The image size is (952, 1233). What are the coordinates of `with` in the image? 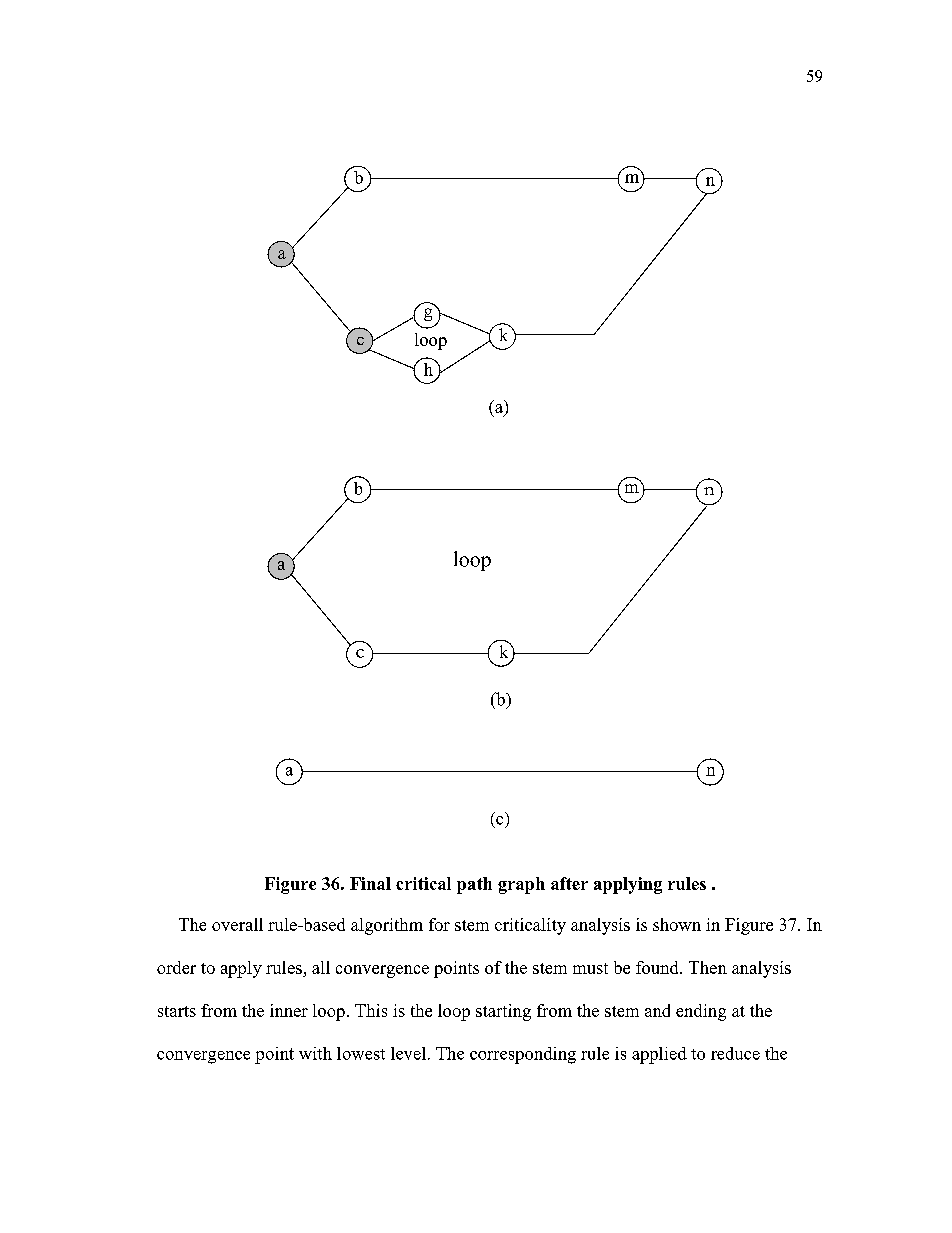 It's located at (315, 1053).
